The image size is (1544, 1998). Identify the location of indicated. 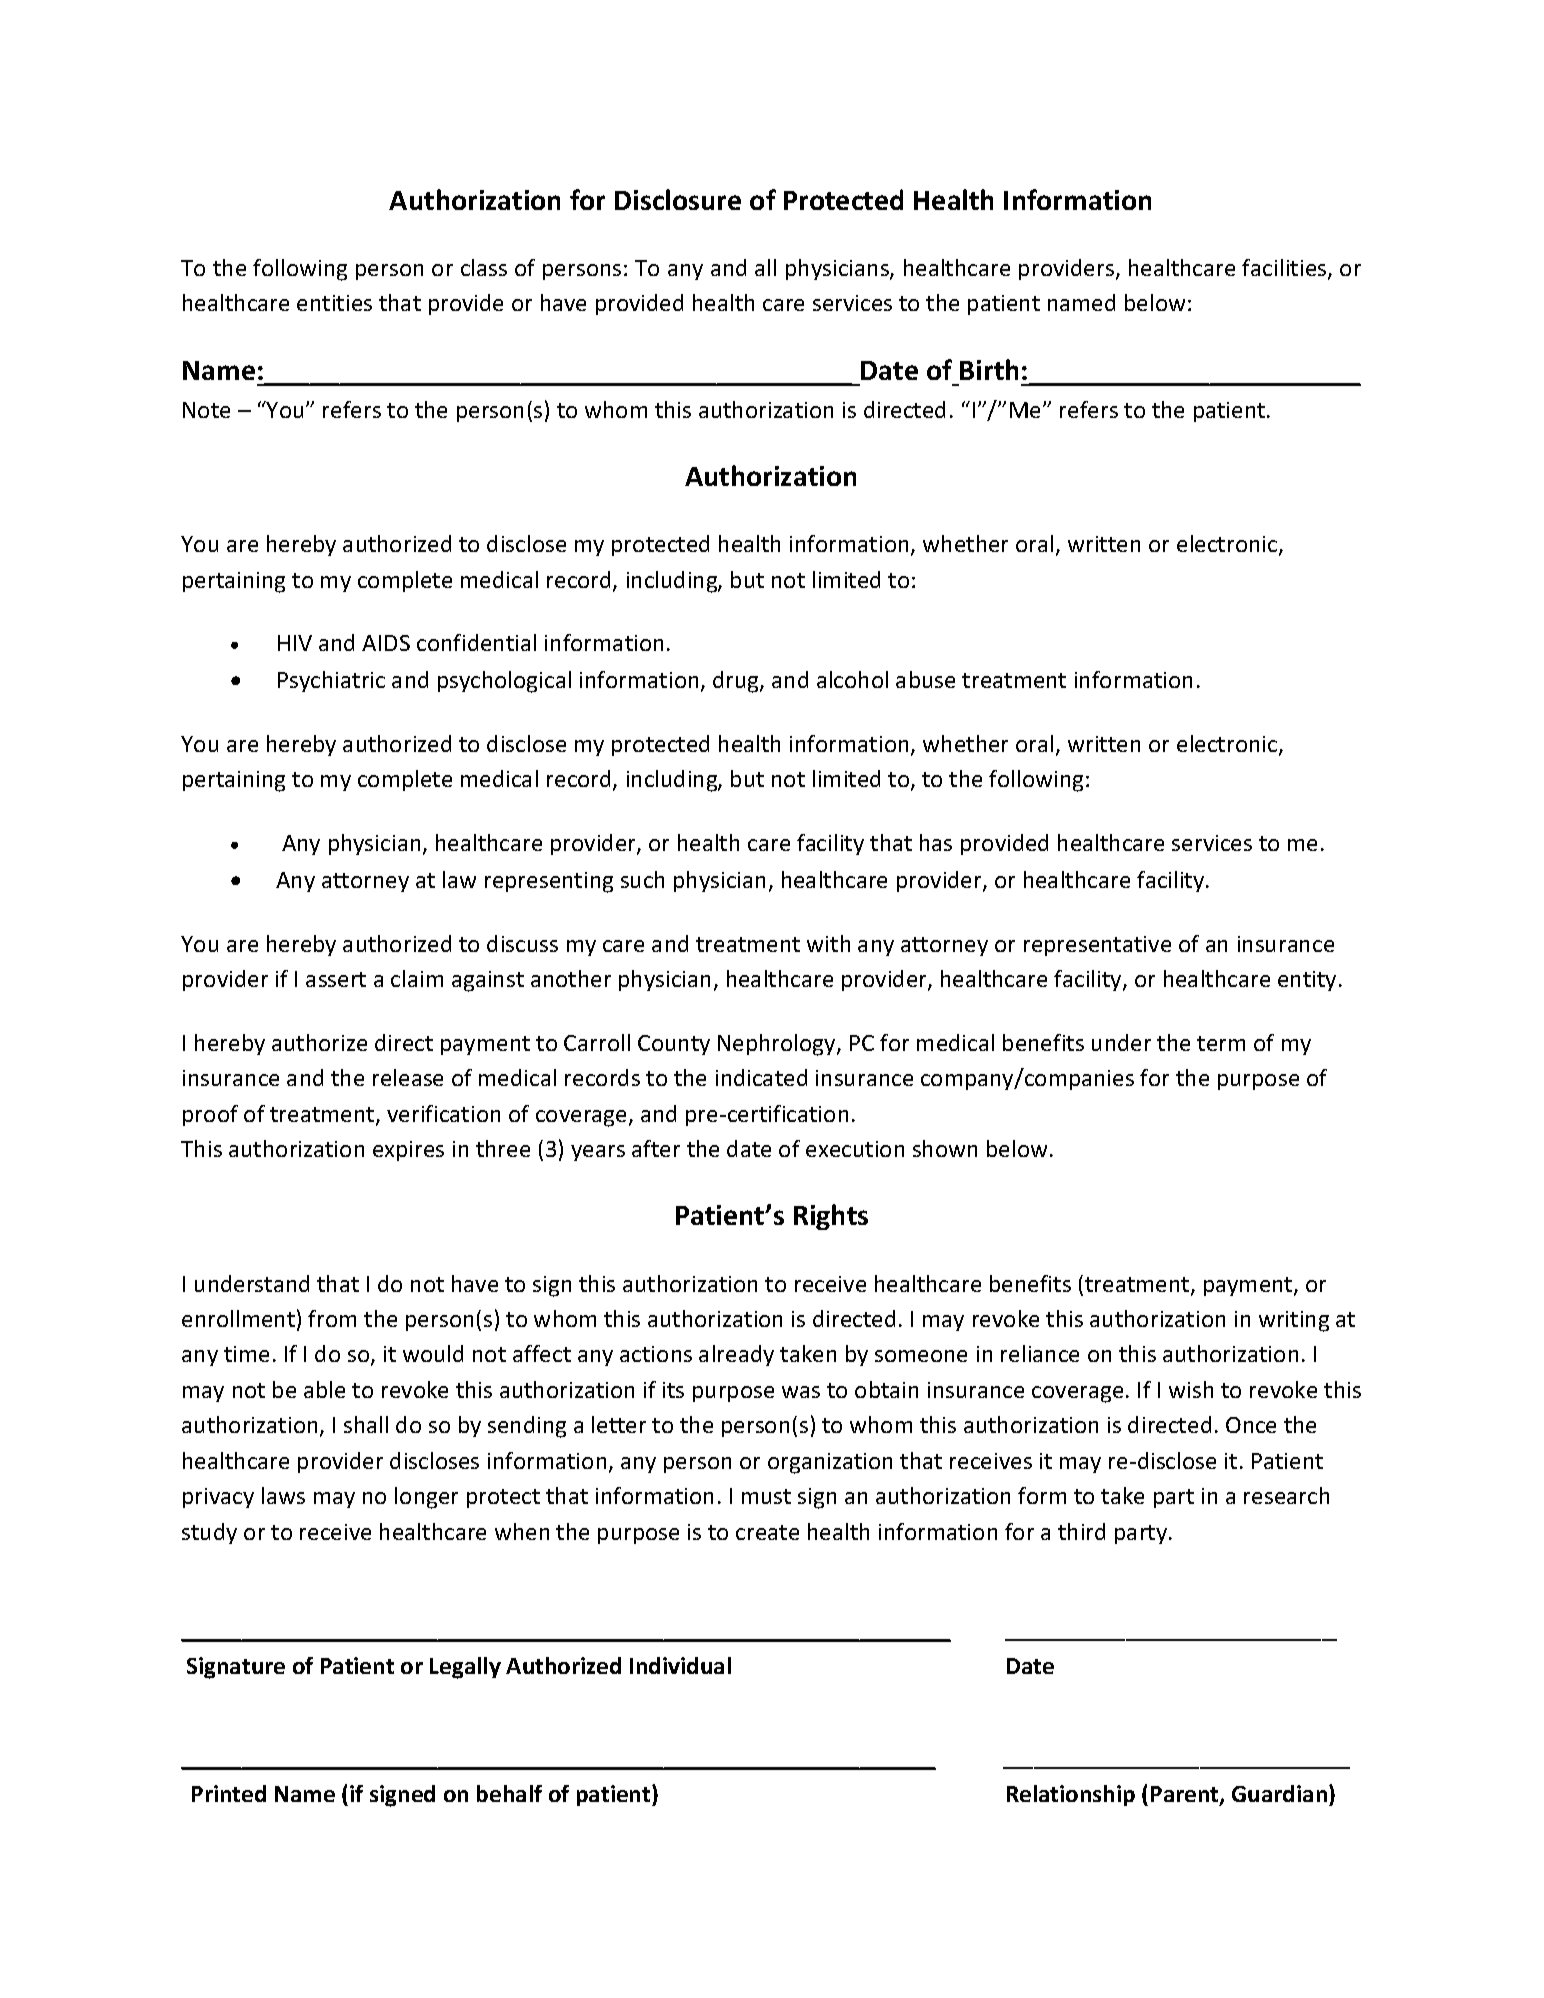
(761, 1077).
